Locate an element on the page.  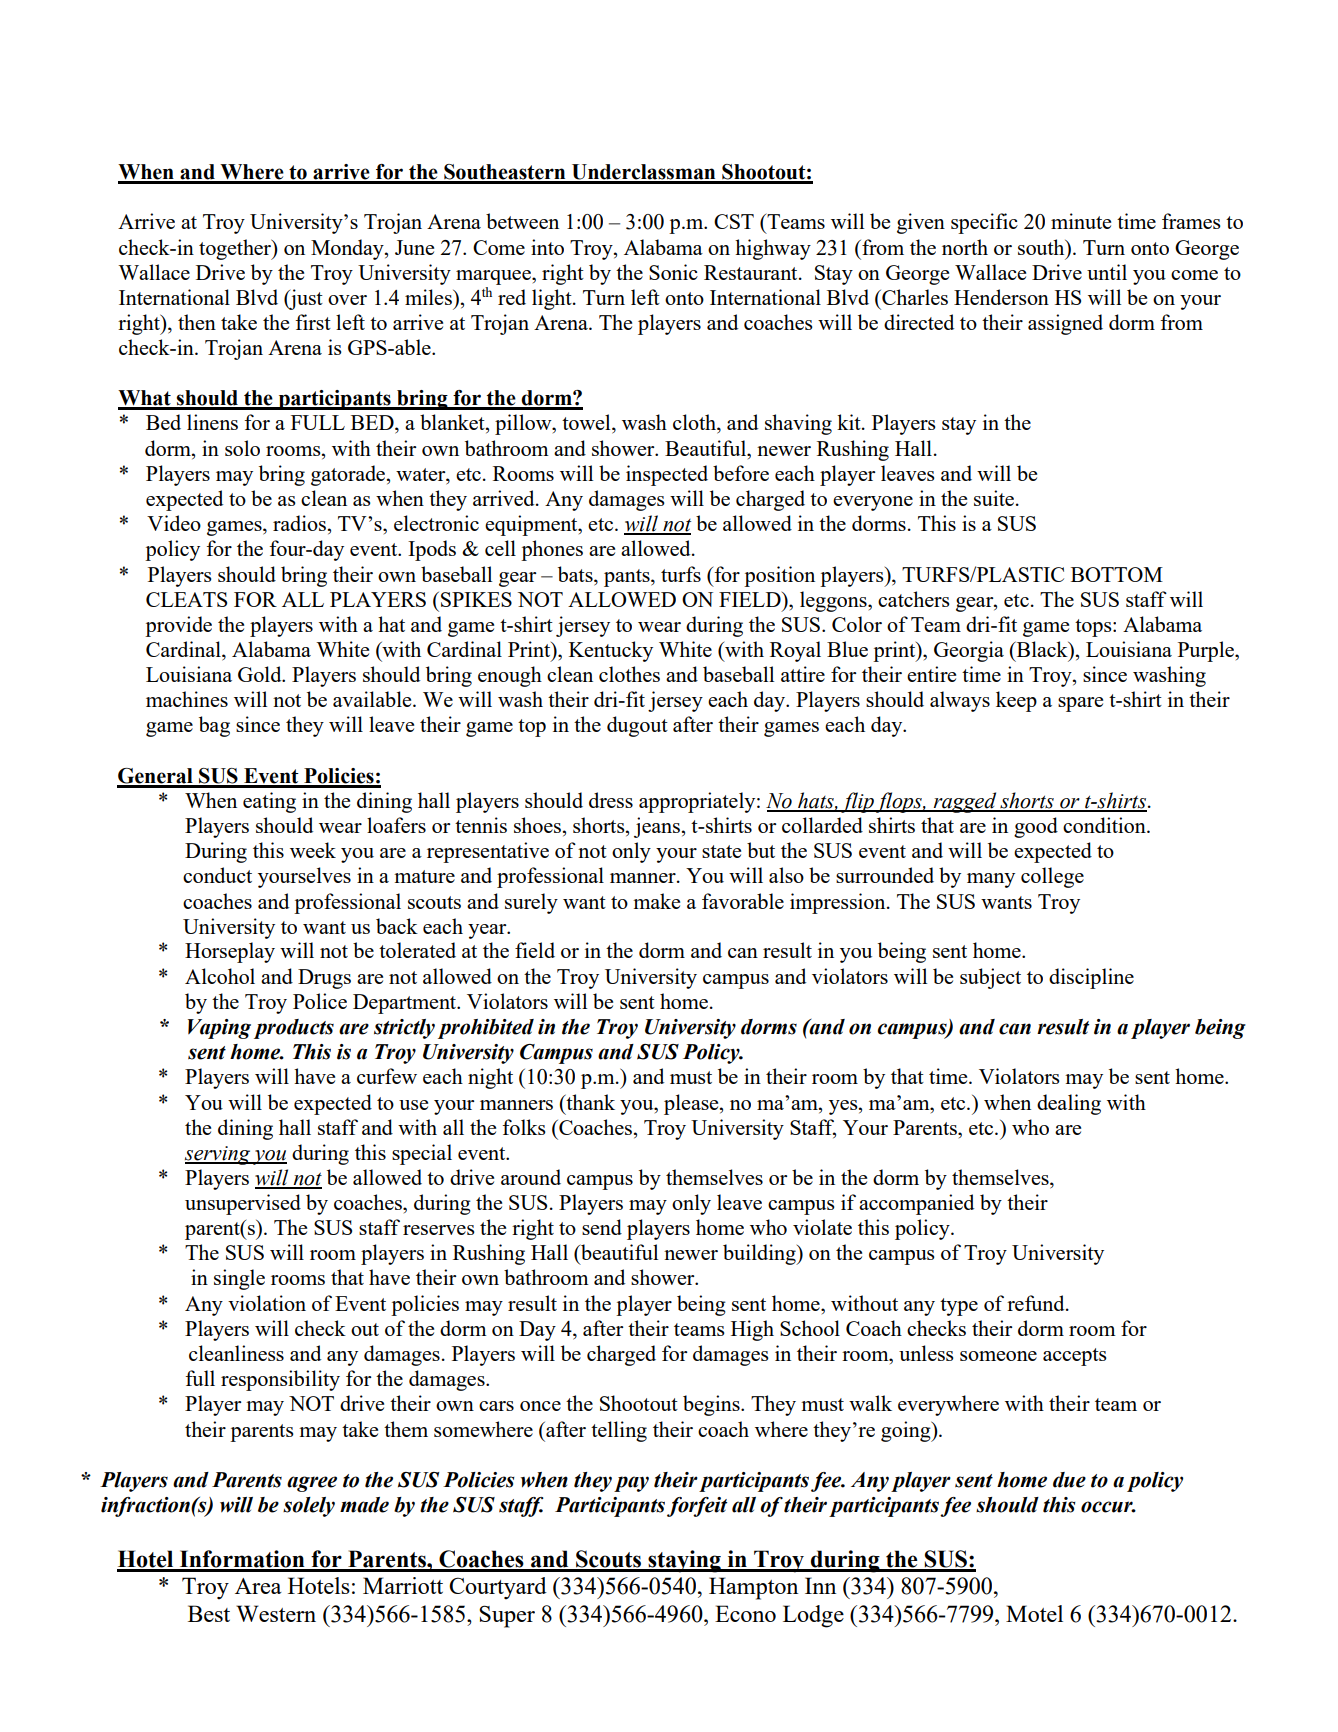
over is located at coordinates (347, 300).
